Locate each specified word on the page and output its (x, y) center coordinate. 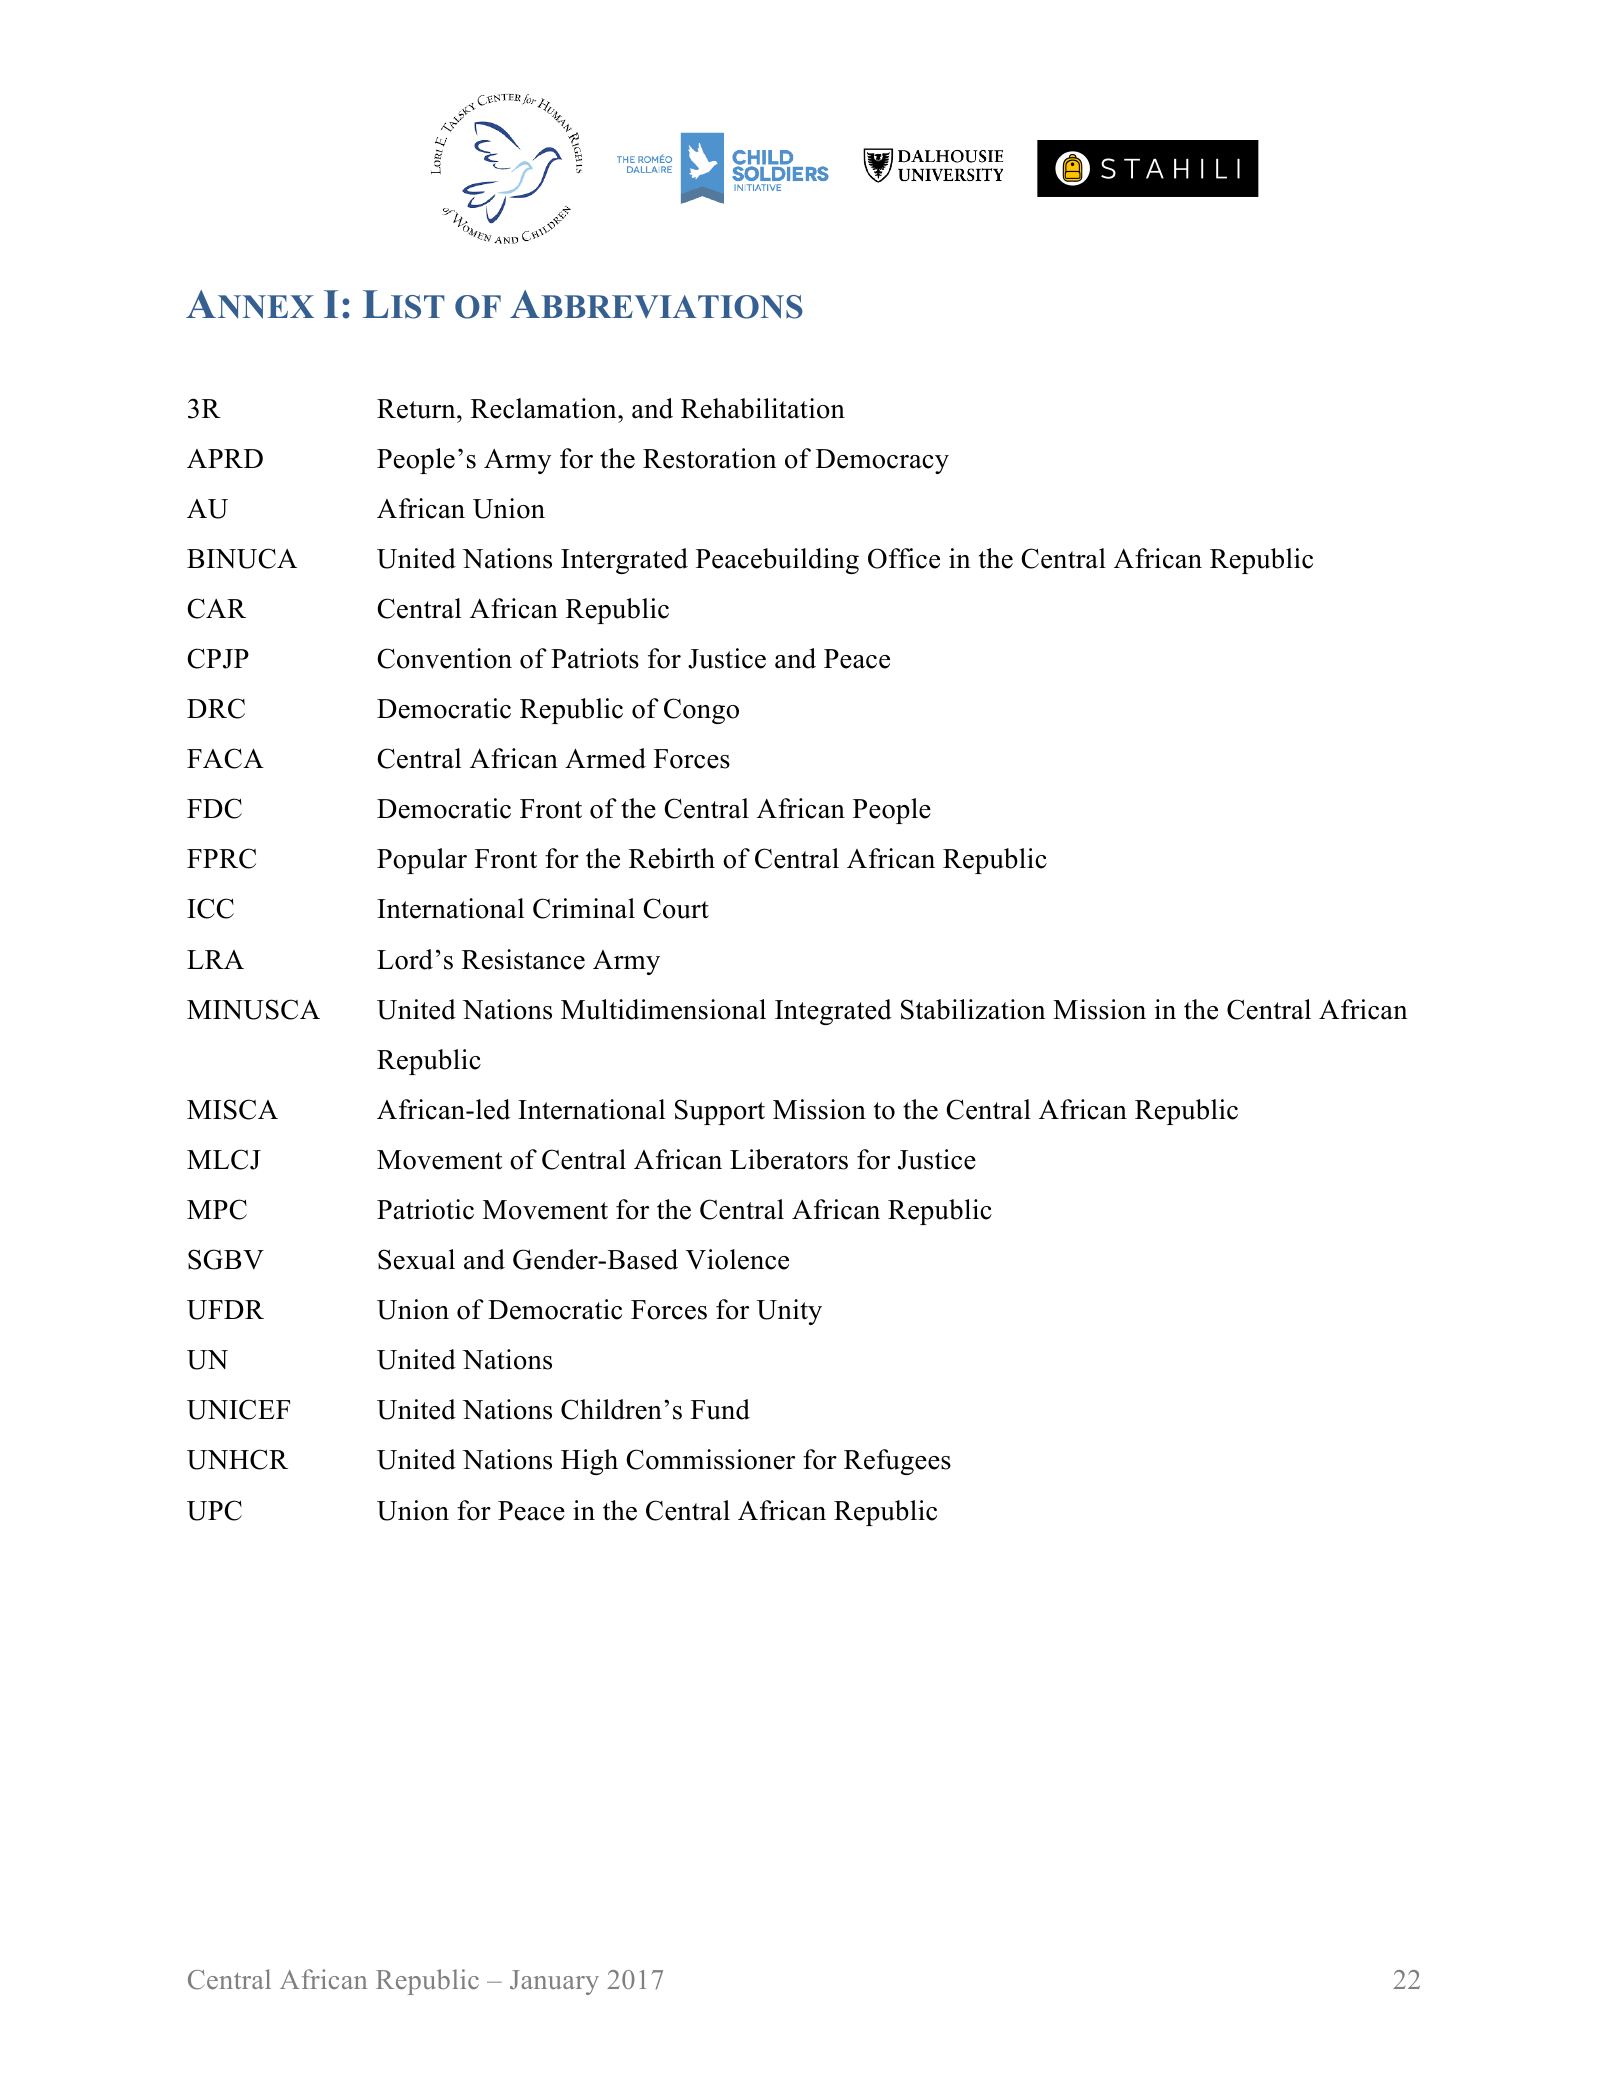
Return (417, 409)
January (554, 1982)
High (589, 1462)
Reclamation (545, 408)
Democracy (882, 461)
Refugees (897, 1462)
